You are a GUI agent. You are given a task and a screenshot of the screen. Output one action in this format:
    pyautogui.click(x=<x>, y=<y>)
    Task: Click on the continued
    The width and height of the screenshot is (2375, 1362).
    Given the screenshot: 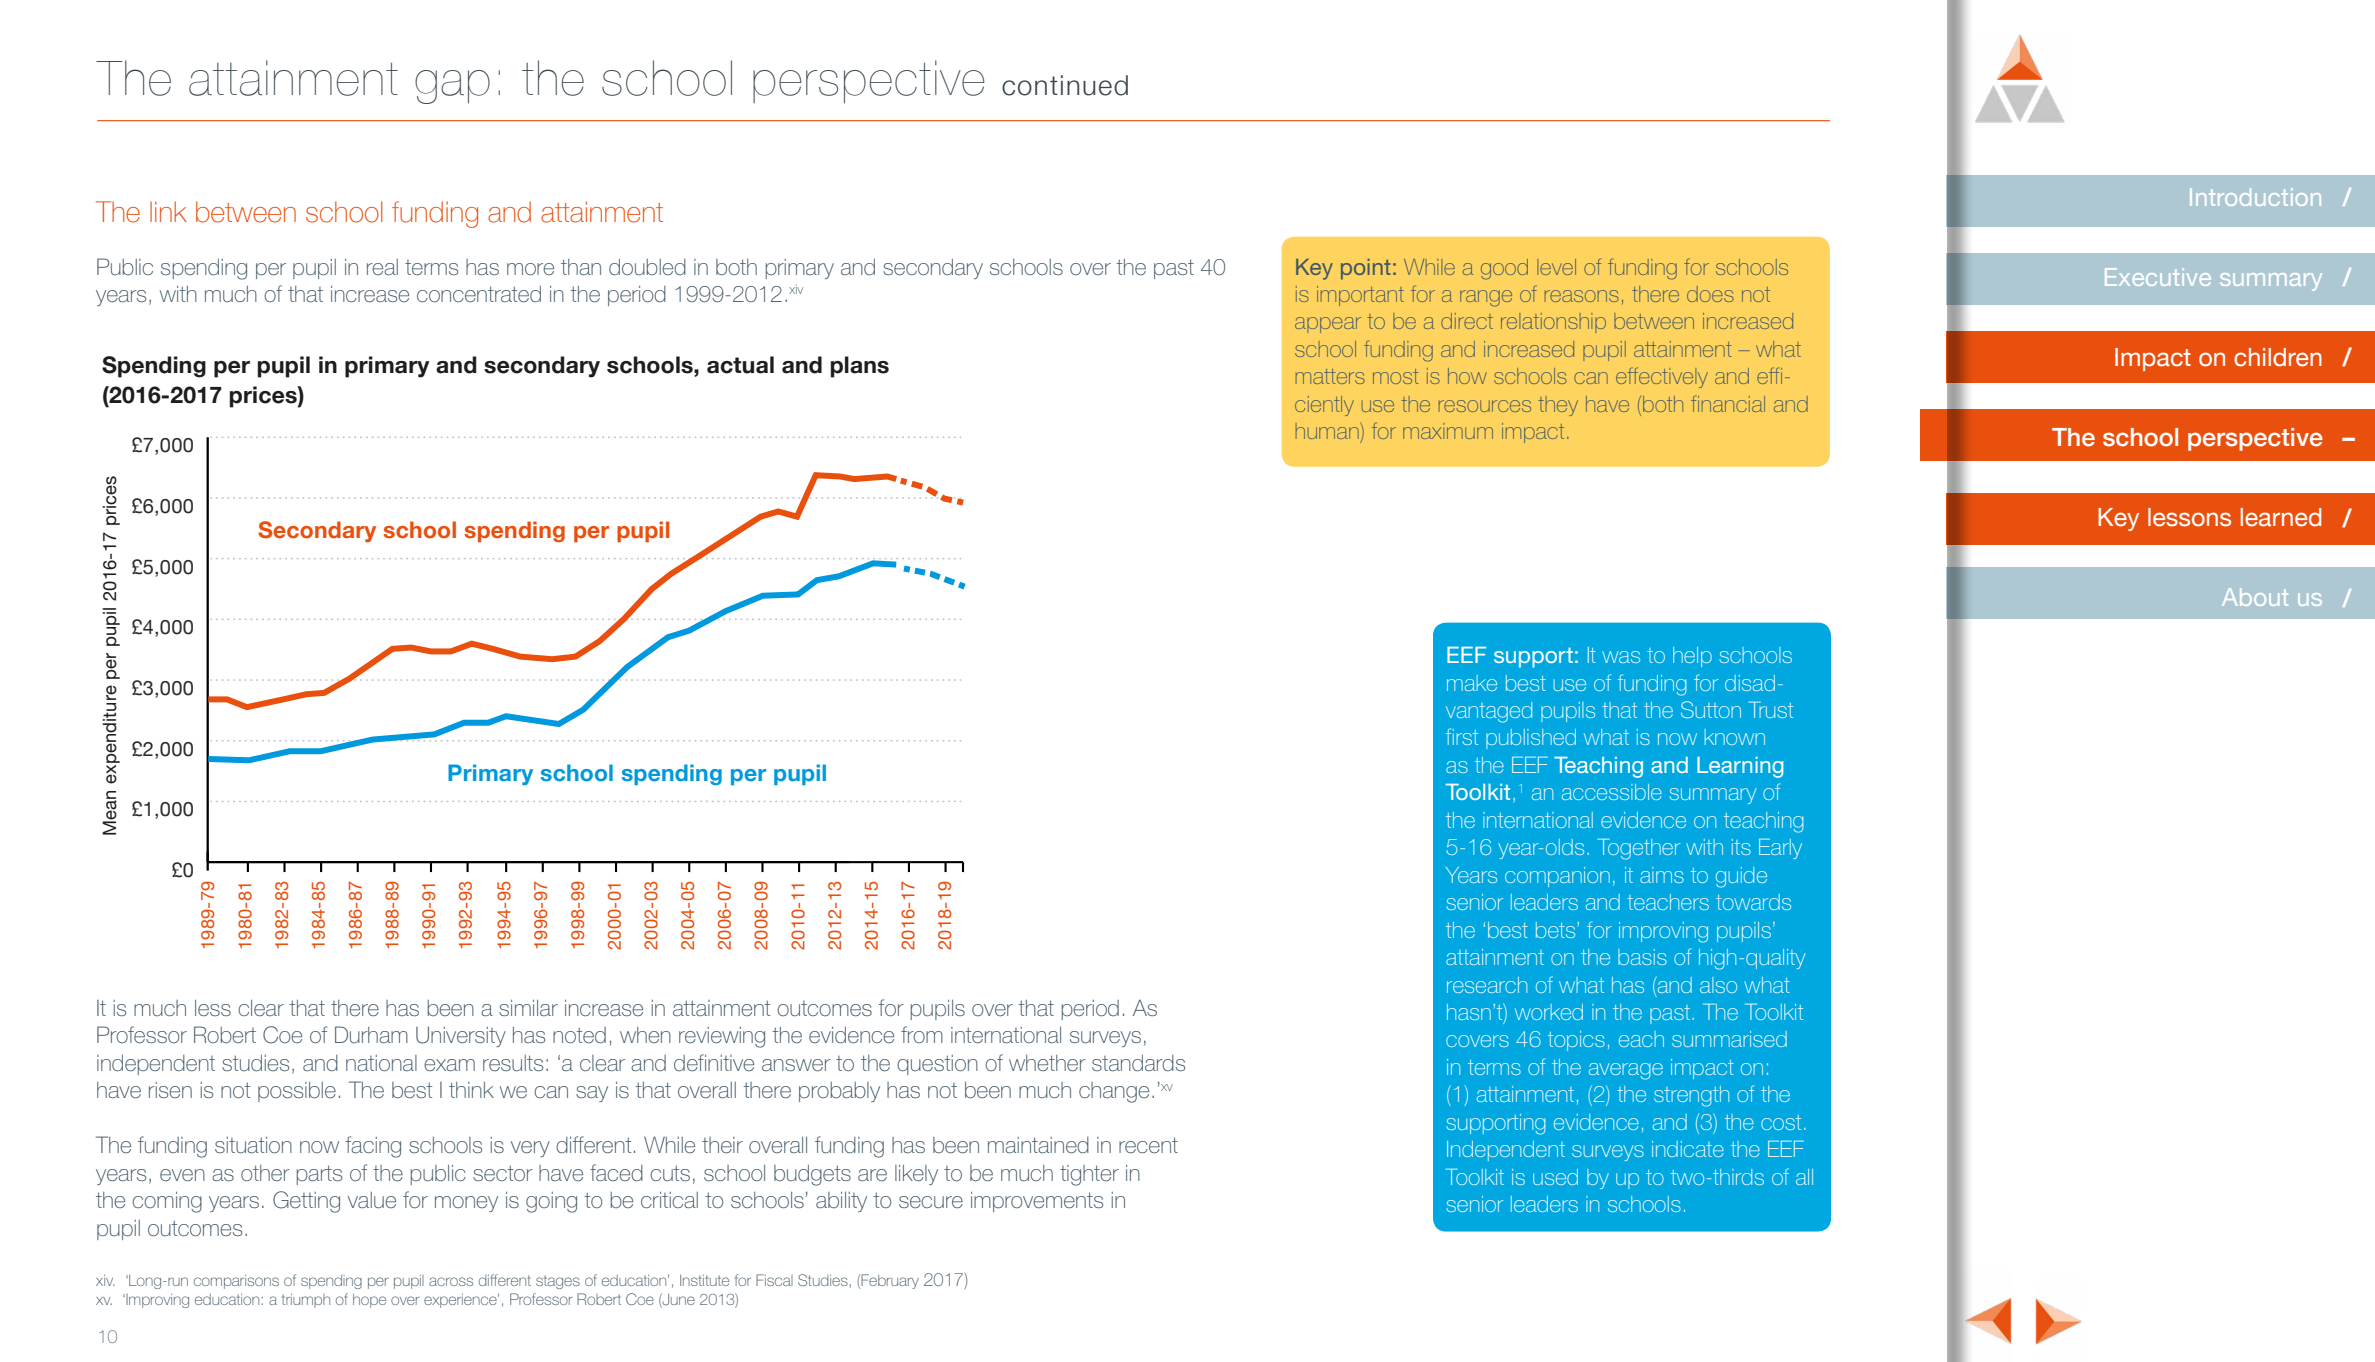 What is the action you would take?
    pyautogui.click(x=1065, y=85)
